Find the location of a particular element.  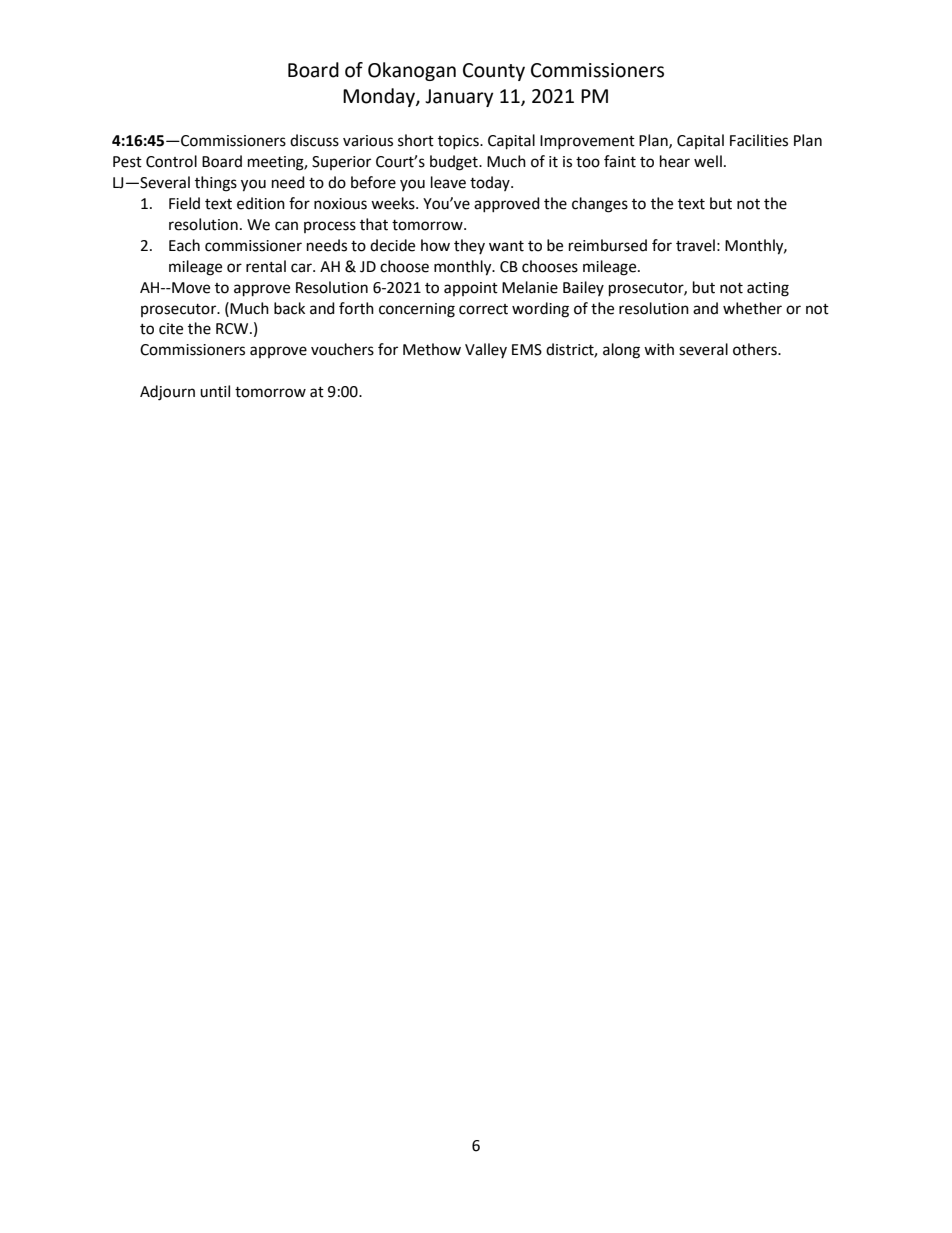

January is located at coordinates (459, 98).
